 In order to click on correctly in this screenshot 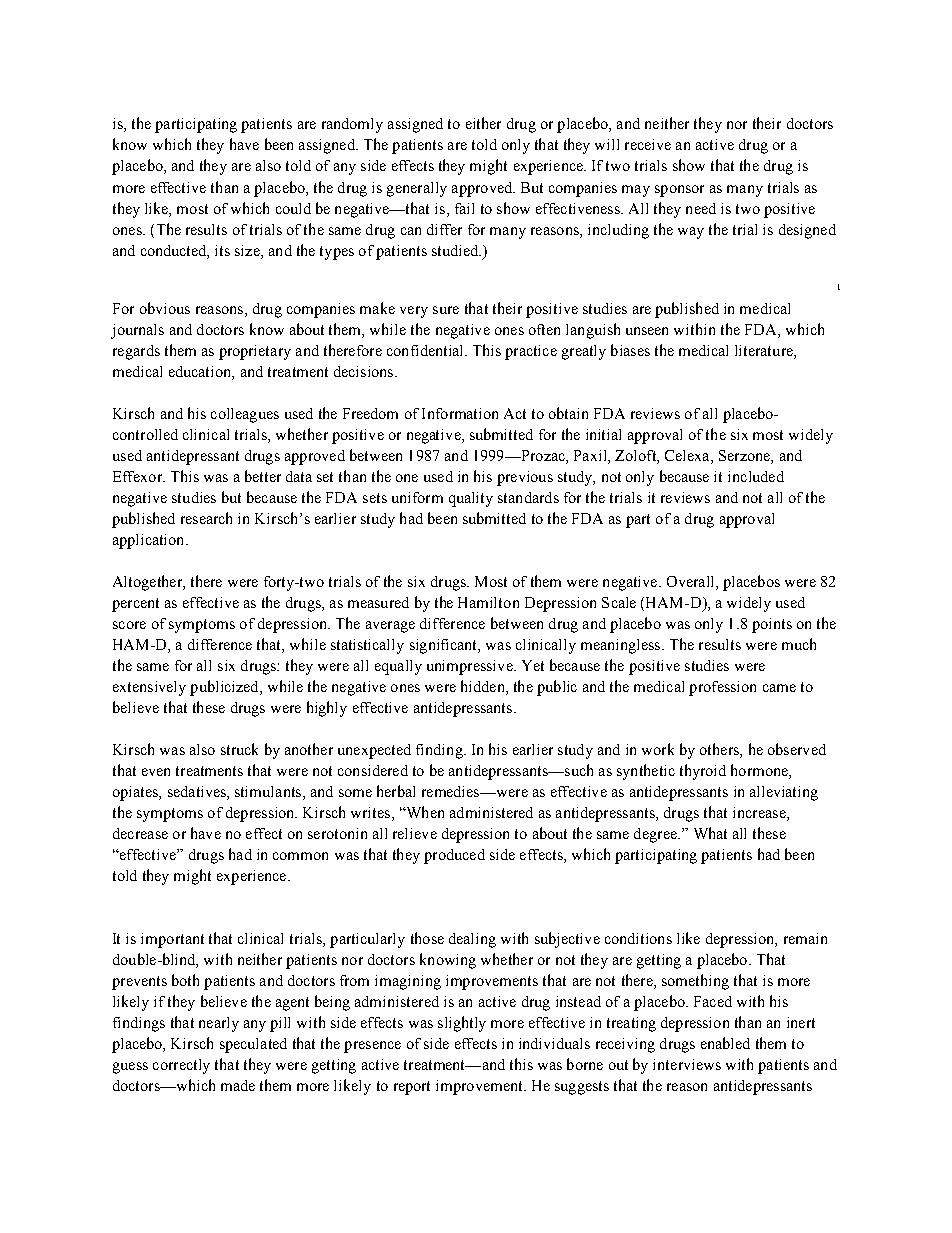, I will do `click(181, 1066)`.
